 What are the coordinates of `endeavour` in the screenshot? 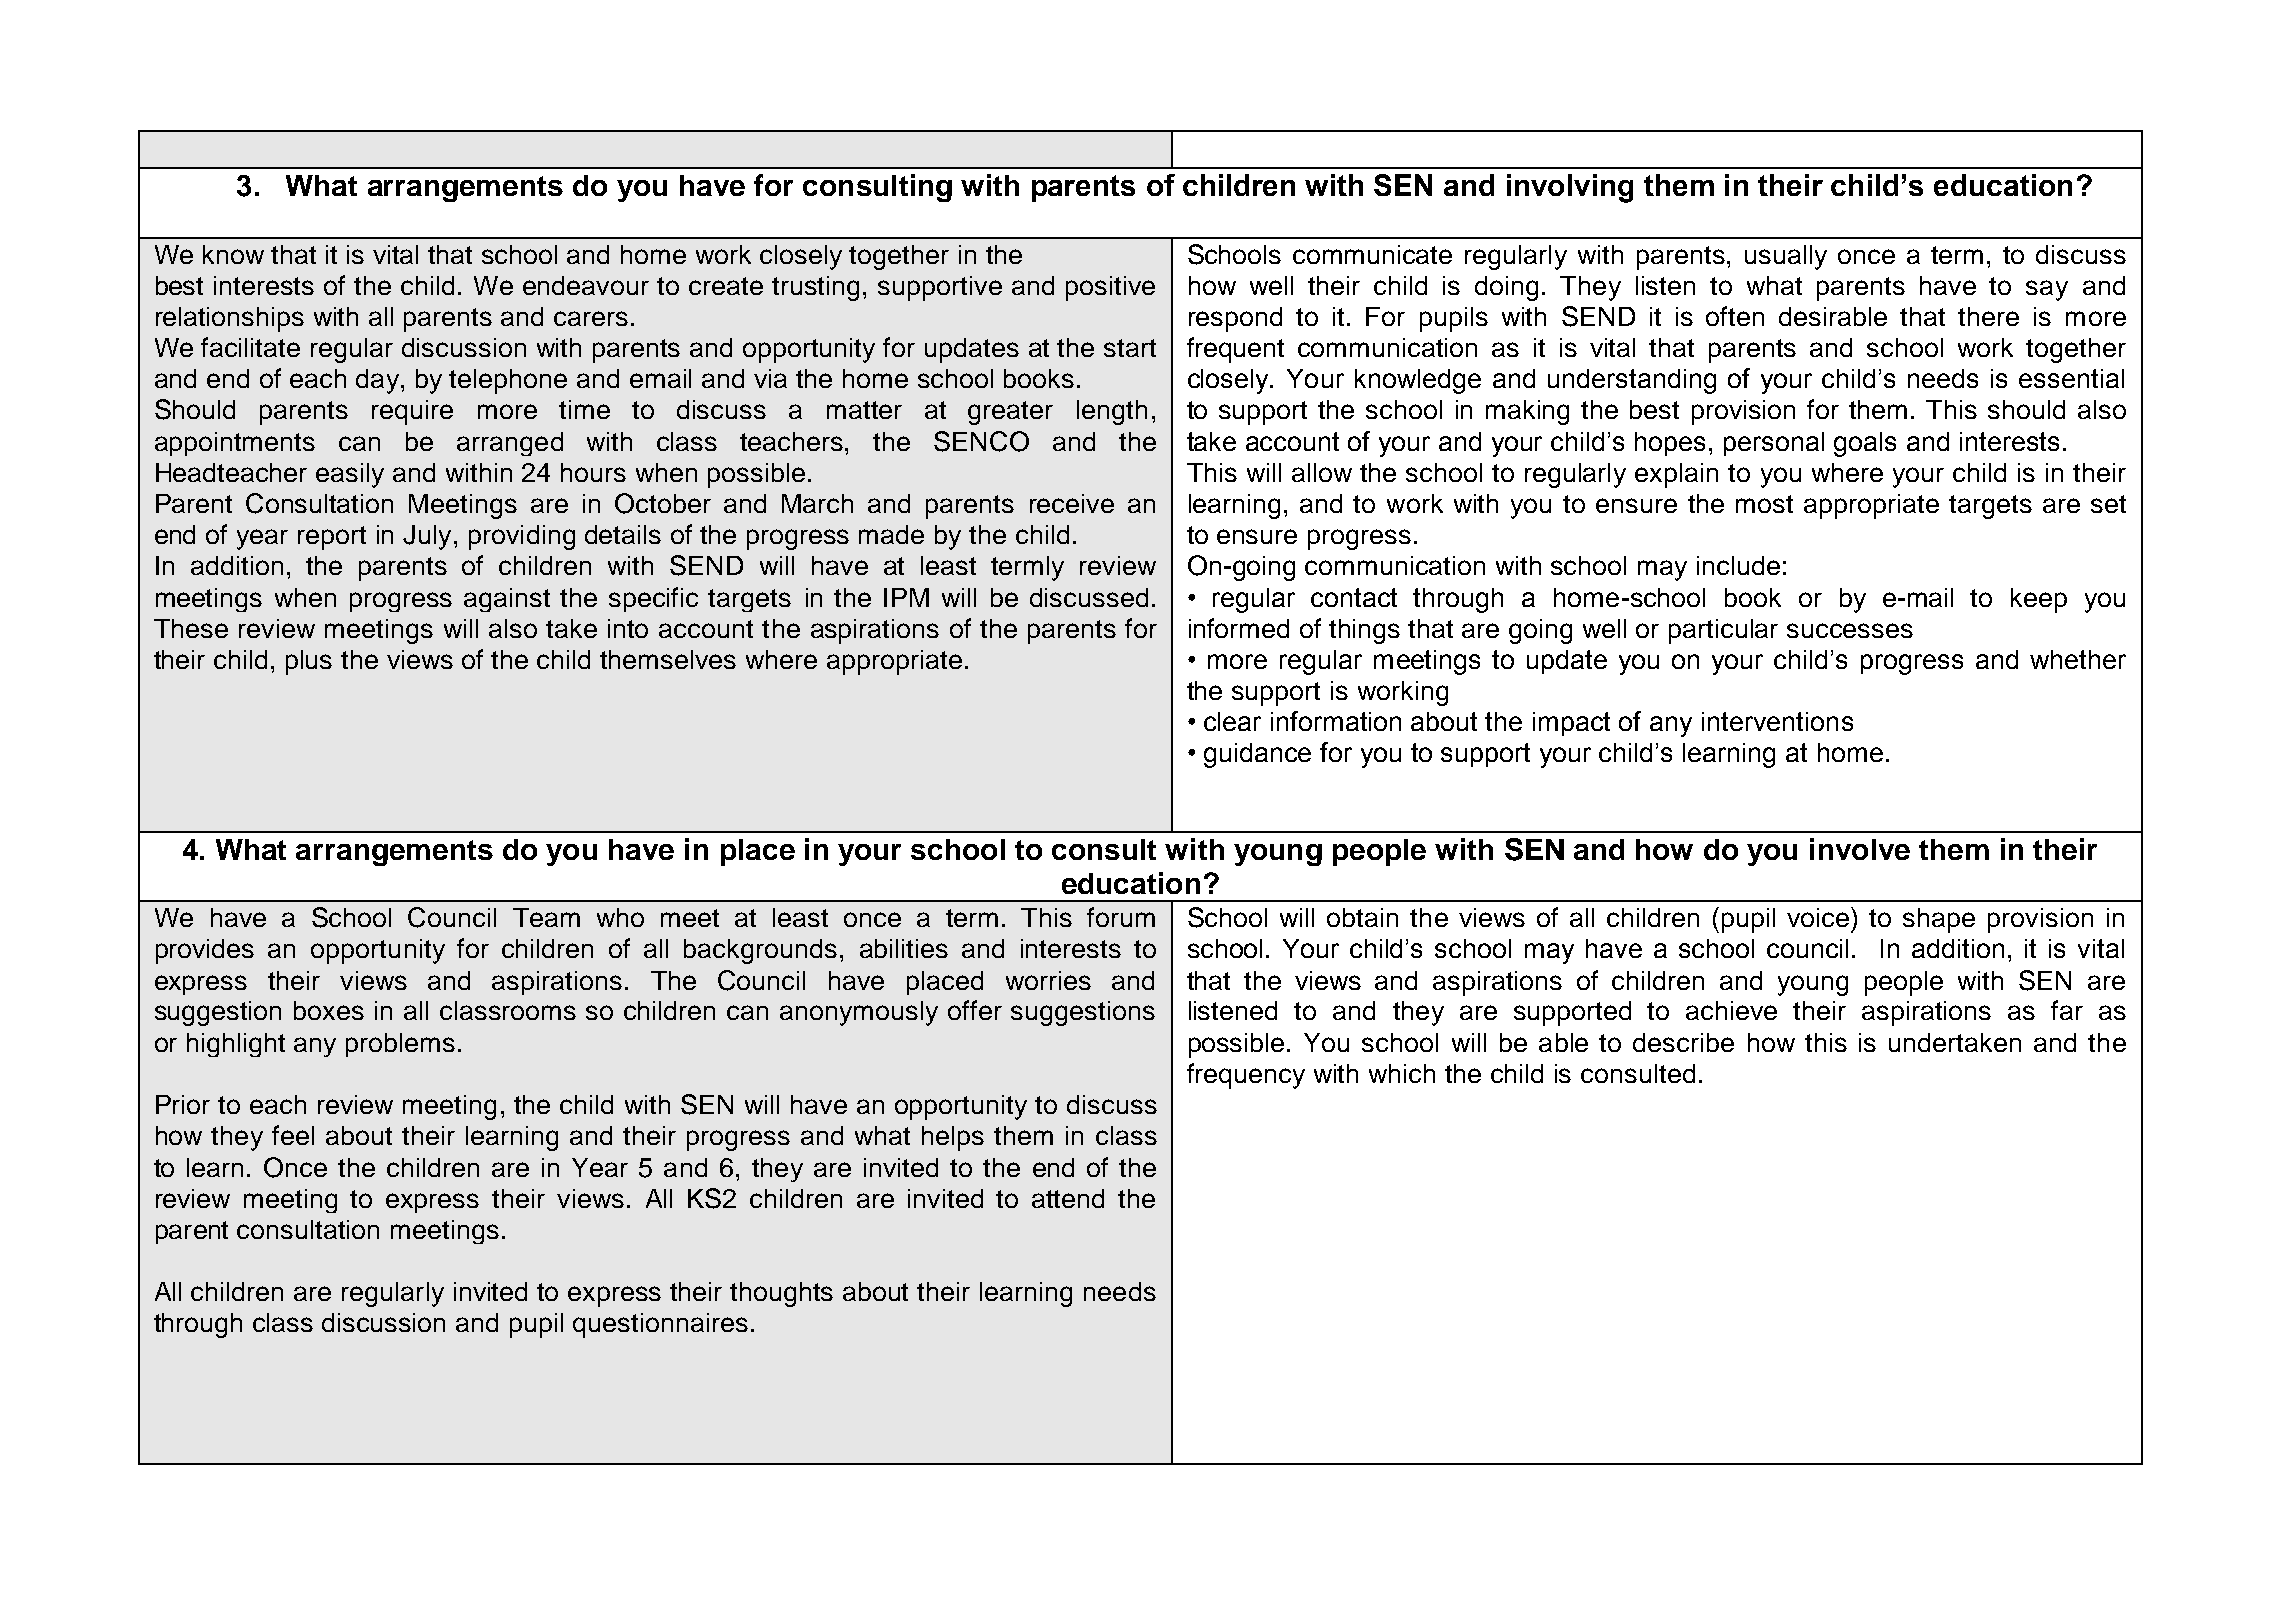 It's located at (586, 285).
